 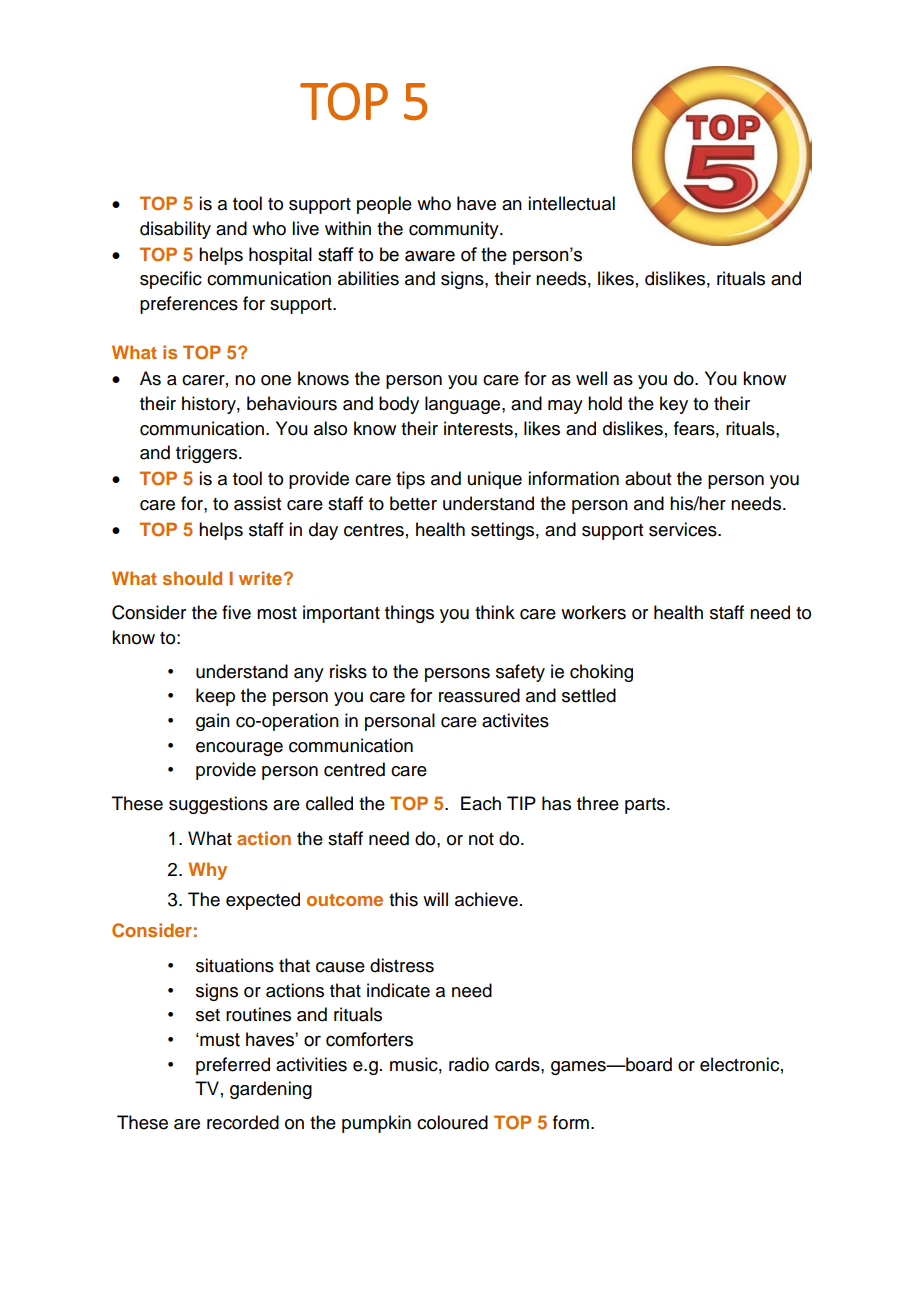 I want to click on preferred, so click(x=233, y=1066).
